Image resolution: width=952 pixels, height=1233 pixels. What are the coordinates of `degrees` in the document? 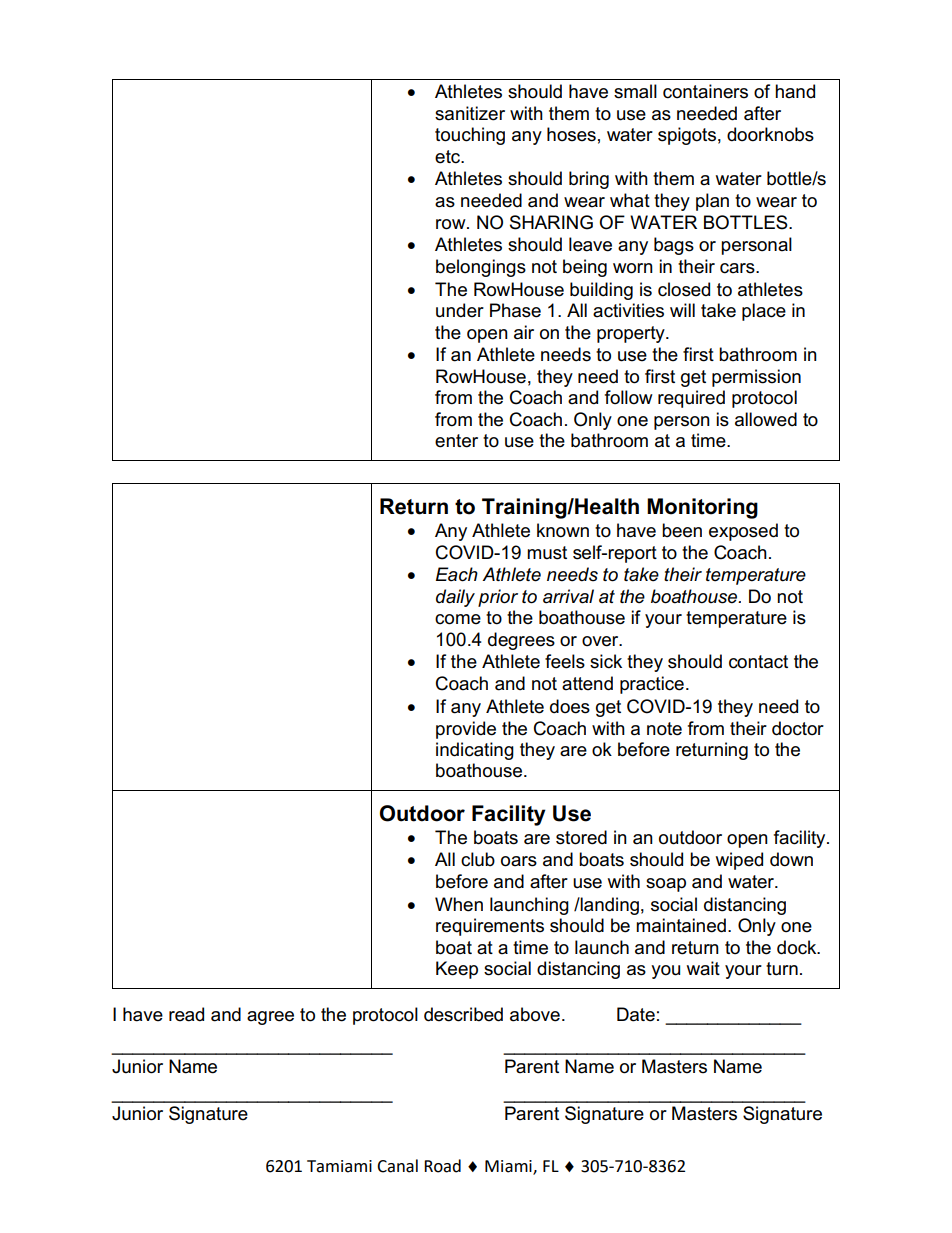 It's located at (521, 641).
